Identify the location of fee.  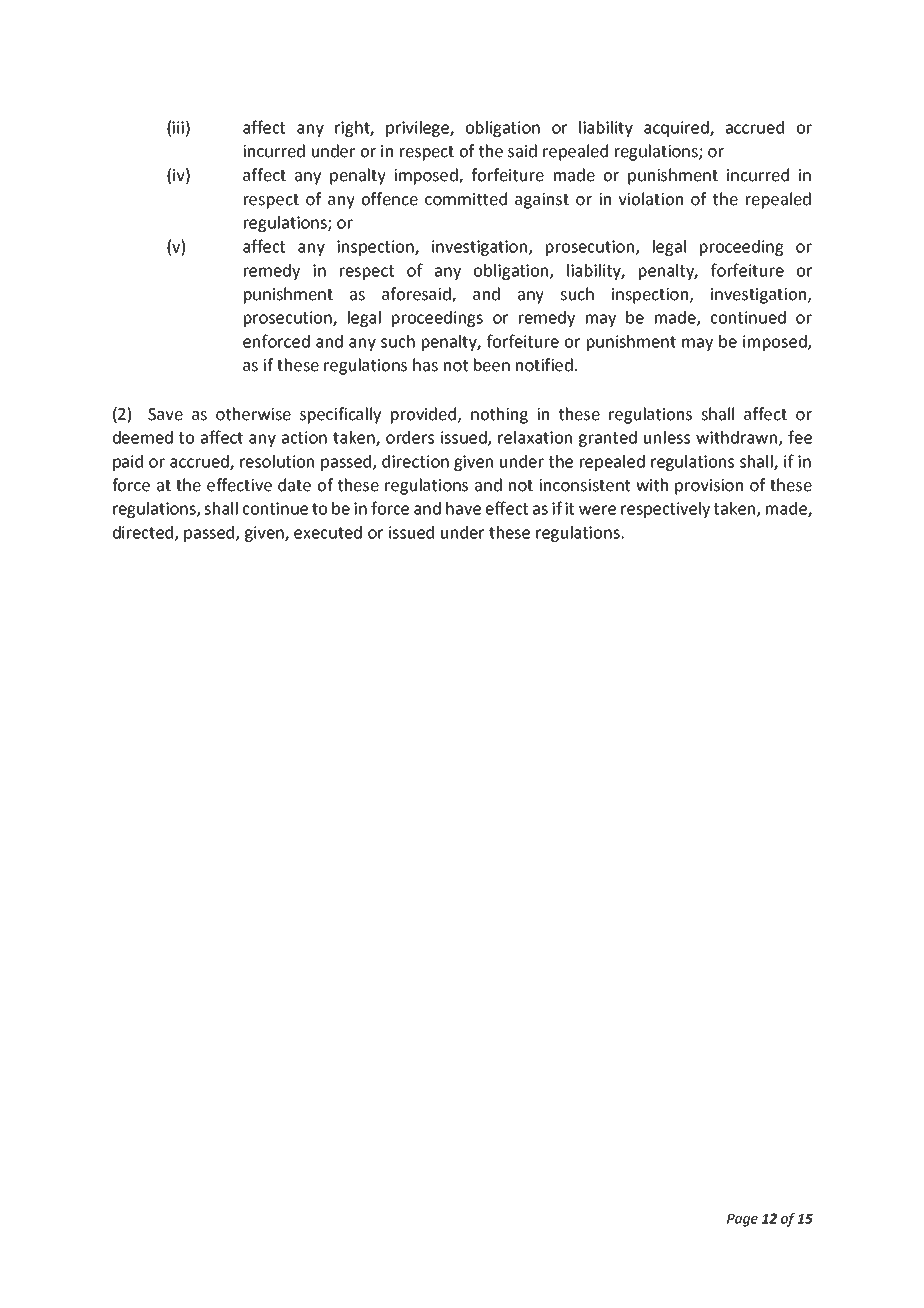
(800, 437).
